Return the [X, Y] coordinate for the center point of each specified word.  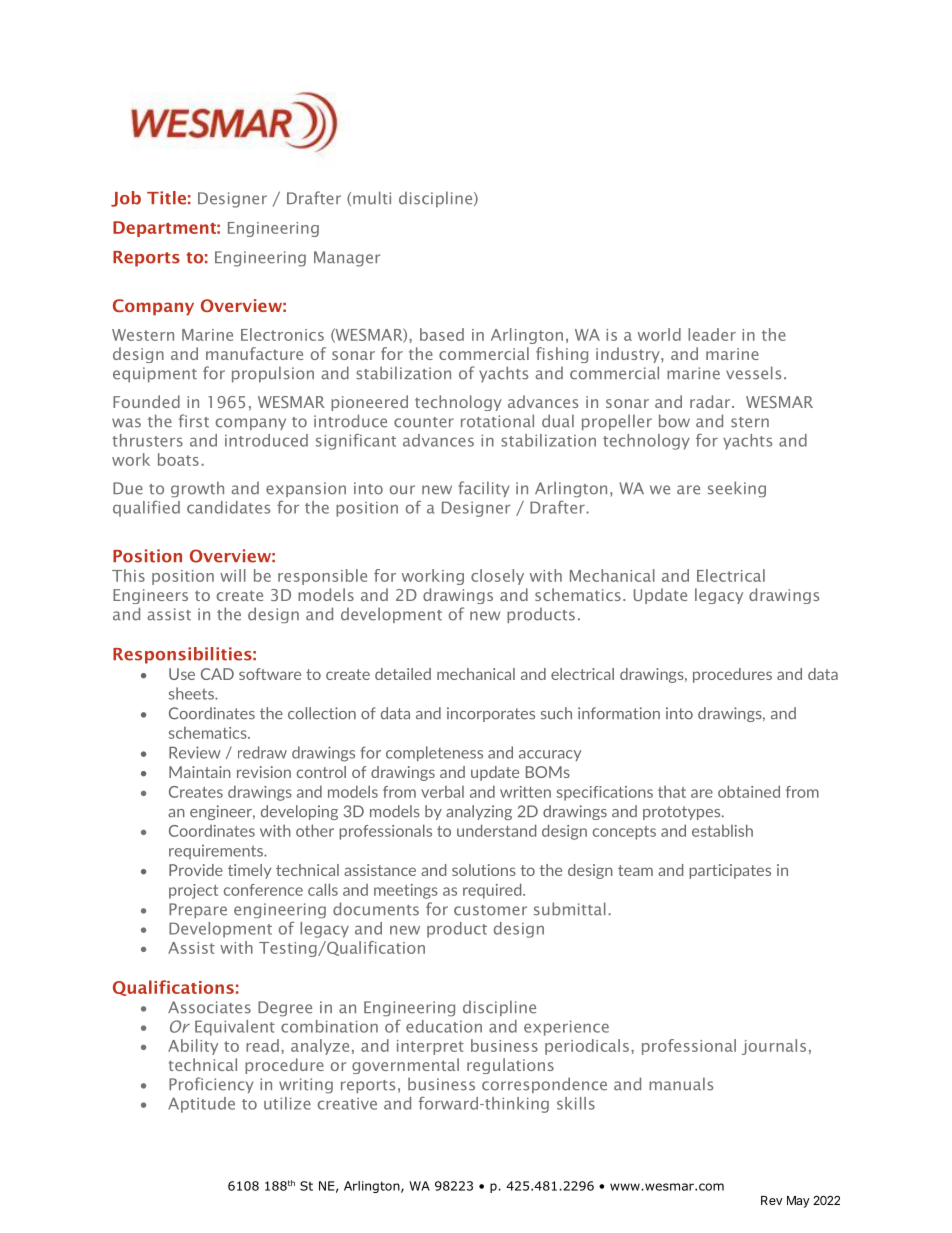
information [619, 713]
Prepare [198, 910]
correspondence [544, 1085]
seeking [737, 489]
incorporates [491, 714]
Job [126, 199]
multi [372, 198]
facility [484, 489]
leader [712, 334]
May [798, 1202]
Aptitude [201, 1105]
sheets [192, 693]
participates [730, 871]
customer [490, 910]
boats [178, 459]
